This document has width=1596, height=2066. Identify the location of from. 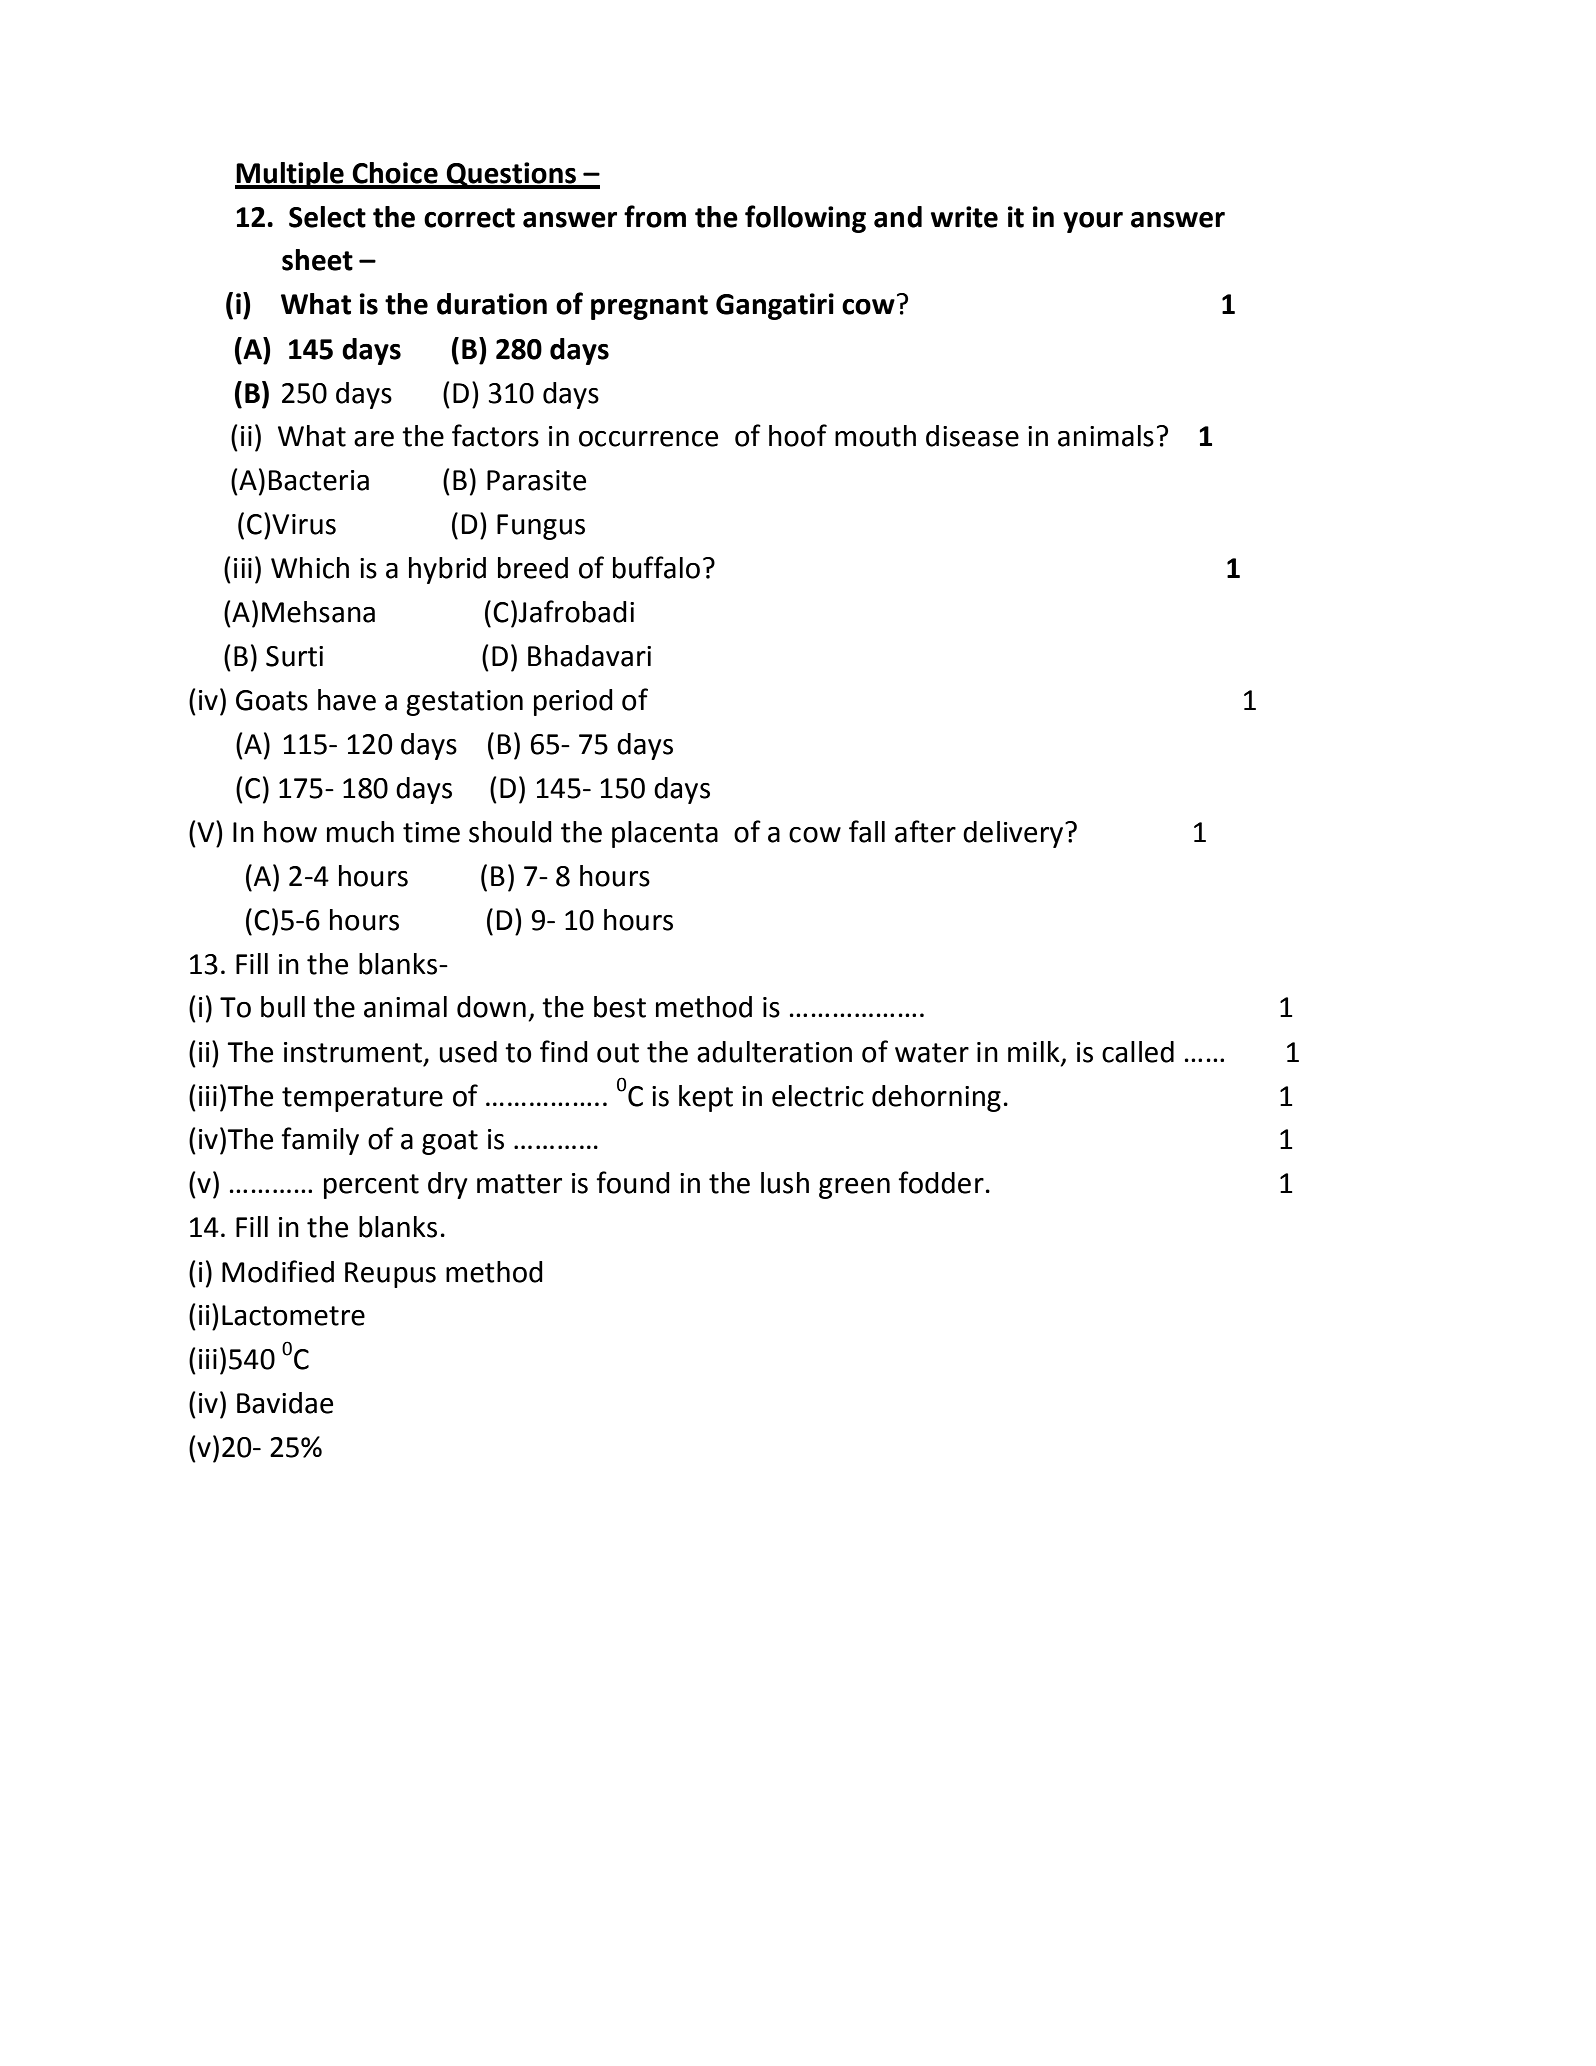
(655, 216).
